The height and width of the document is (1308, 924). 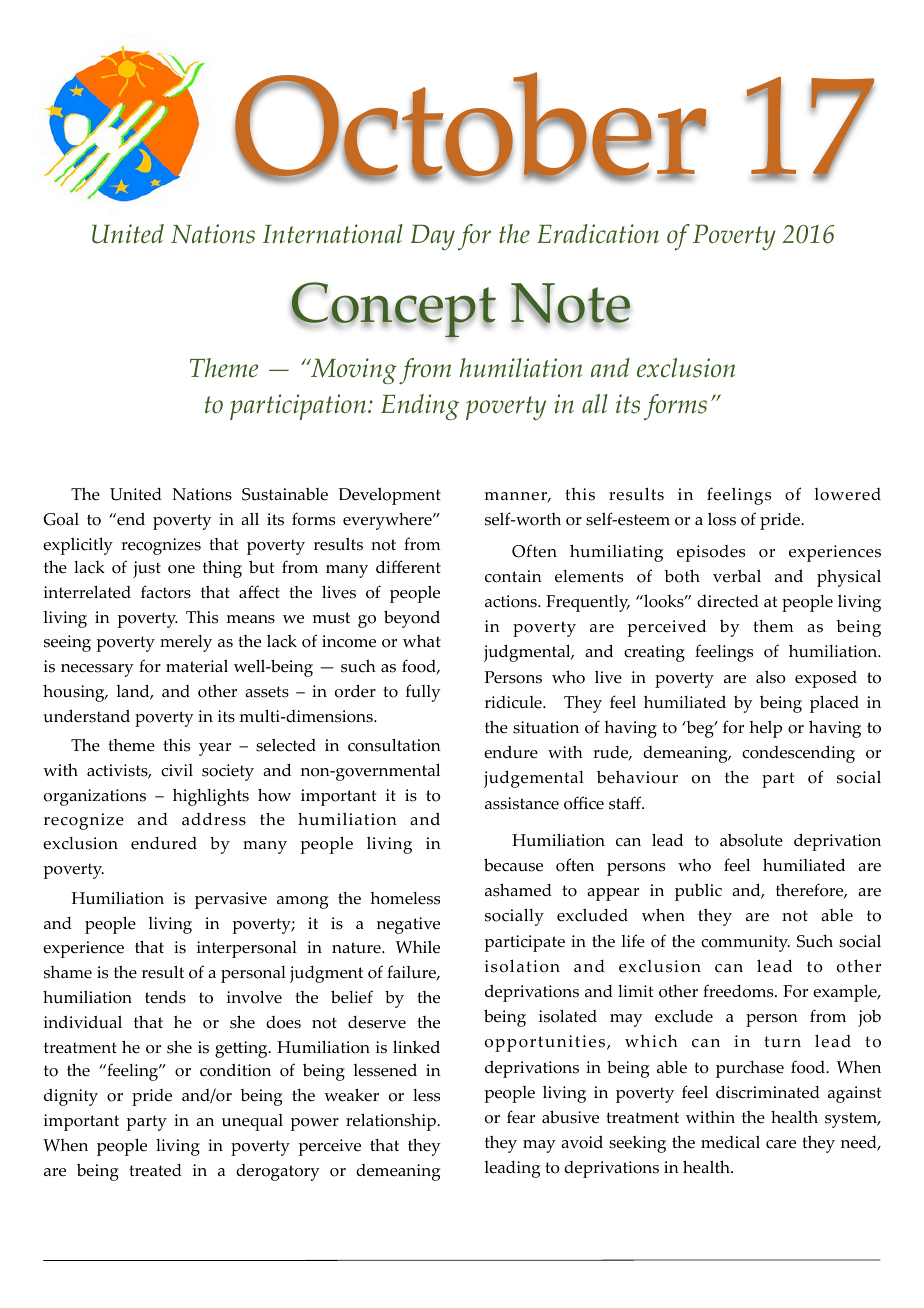 What do you see at coordinates (214, 819) in the document?
I see `address` at bounding box center [214, 819].
